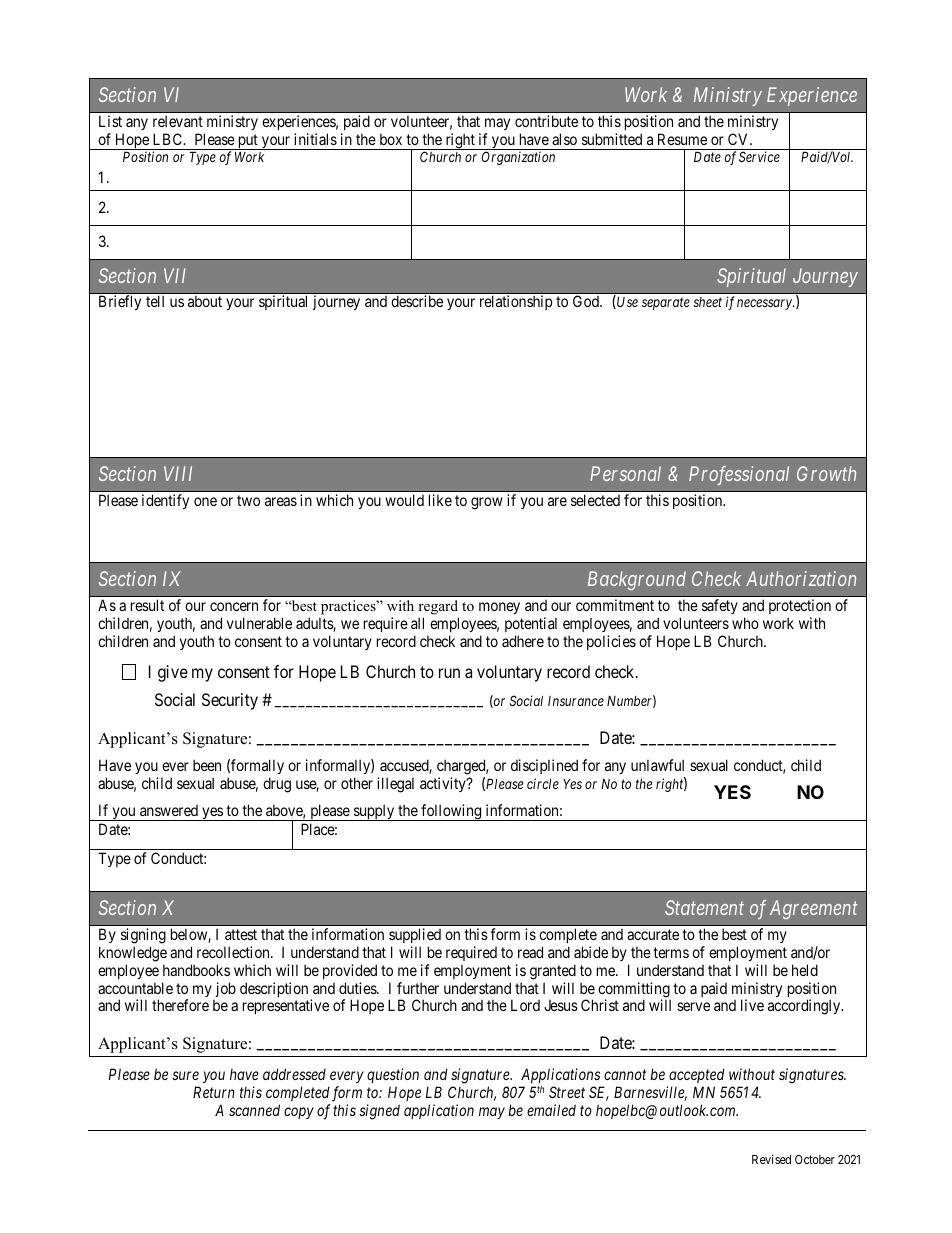 This screenshot has height=1233, width=952. Describe the element at coordinates (214, 1092) in the screenshot. I see `Return` at that location.
